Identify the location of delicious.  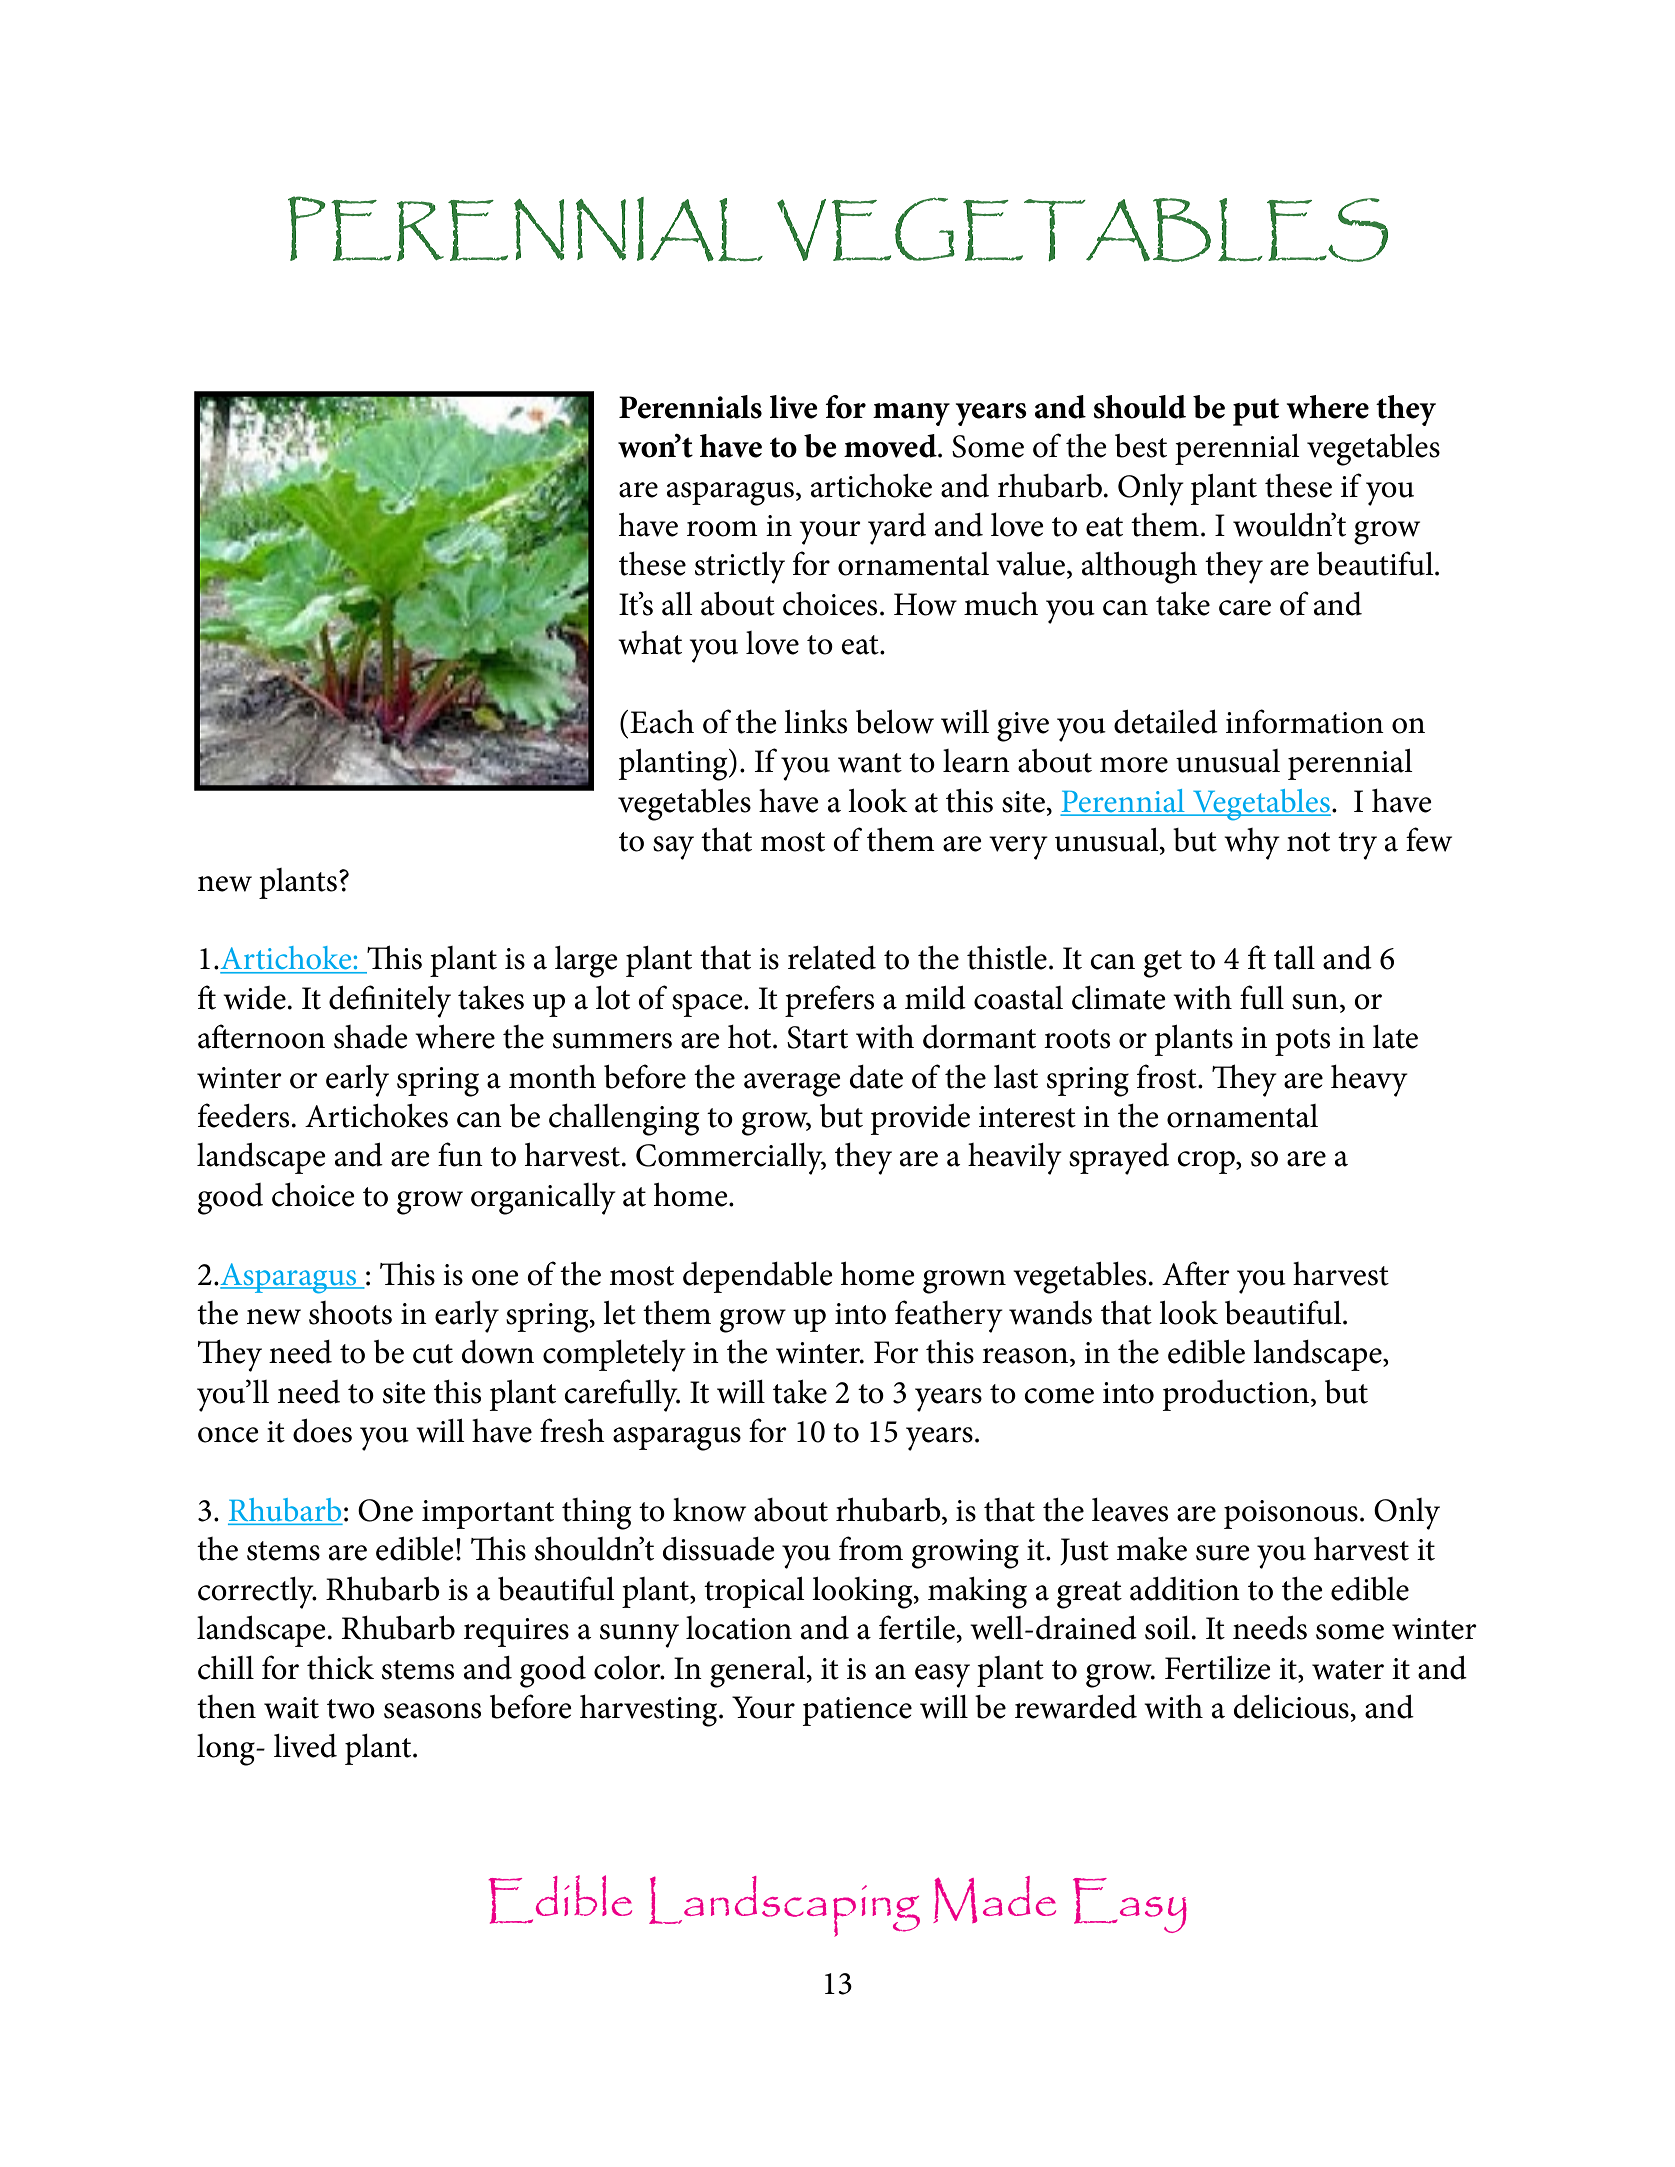
(1291, 1707).
